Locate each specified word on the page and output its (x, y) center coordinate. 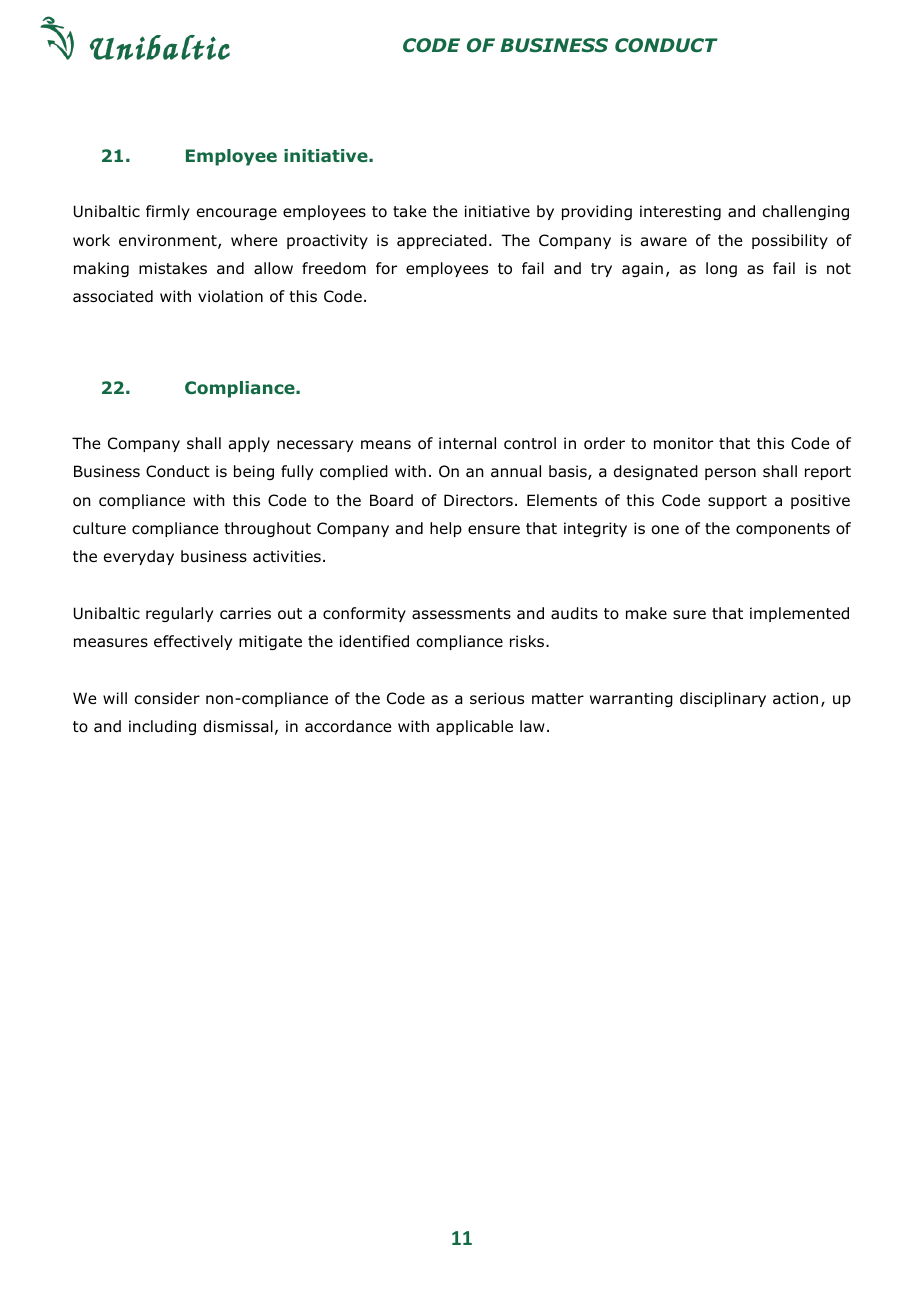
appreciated (442, 241)
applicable (474, 727)
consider (167, 698)
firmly (168, 212)
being (254, 472)
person (730, 474)
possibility (790, 241)
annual (516, 471)
